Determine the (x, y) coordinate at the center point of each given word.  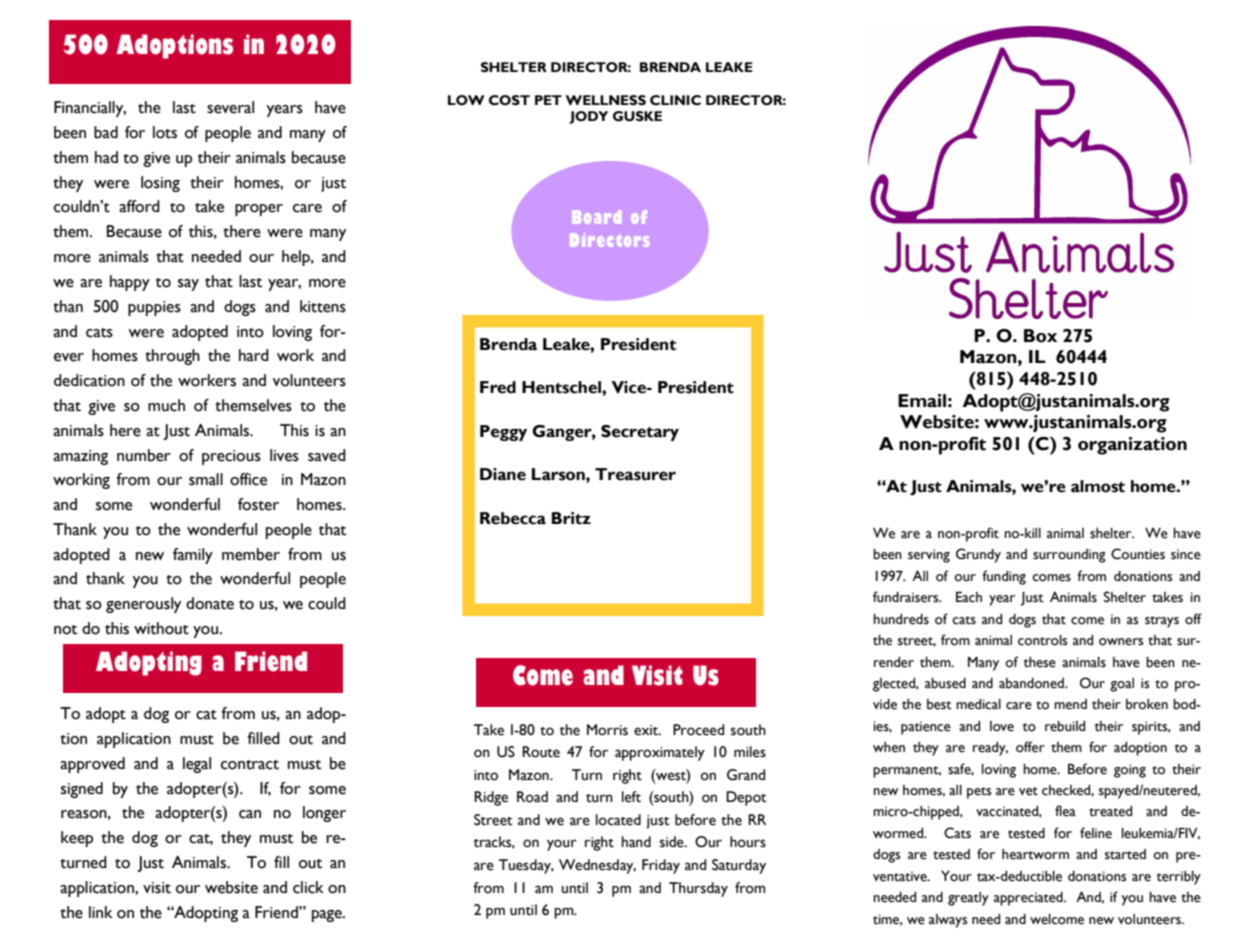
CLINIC (675, 100)
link (101, 912)
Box (1040, 336)
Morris (607, 730)
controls (1043, 640)
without (161, 628)
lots (165, 132)
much (166, 405)
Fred (498, 387)
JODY (588, 117)
